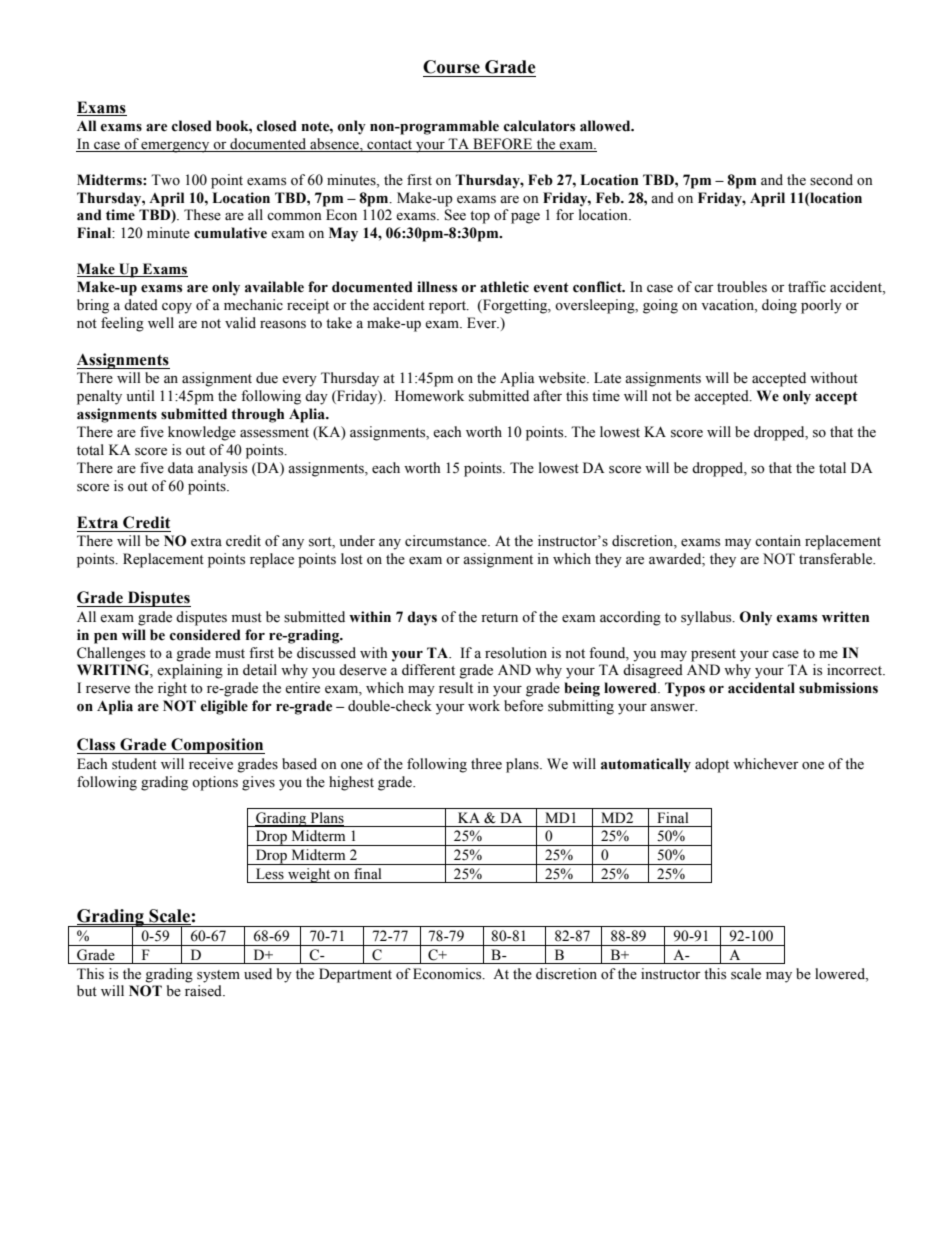 Image resolution: width=952 pixels, height=1233 pixels. What do you see at coordinates (606, 126) in the screenshot?
I see `allowed` at bounding box center [606, 126].
